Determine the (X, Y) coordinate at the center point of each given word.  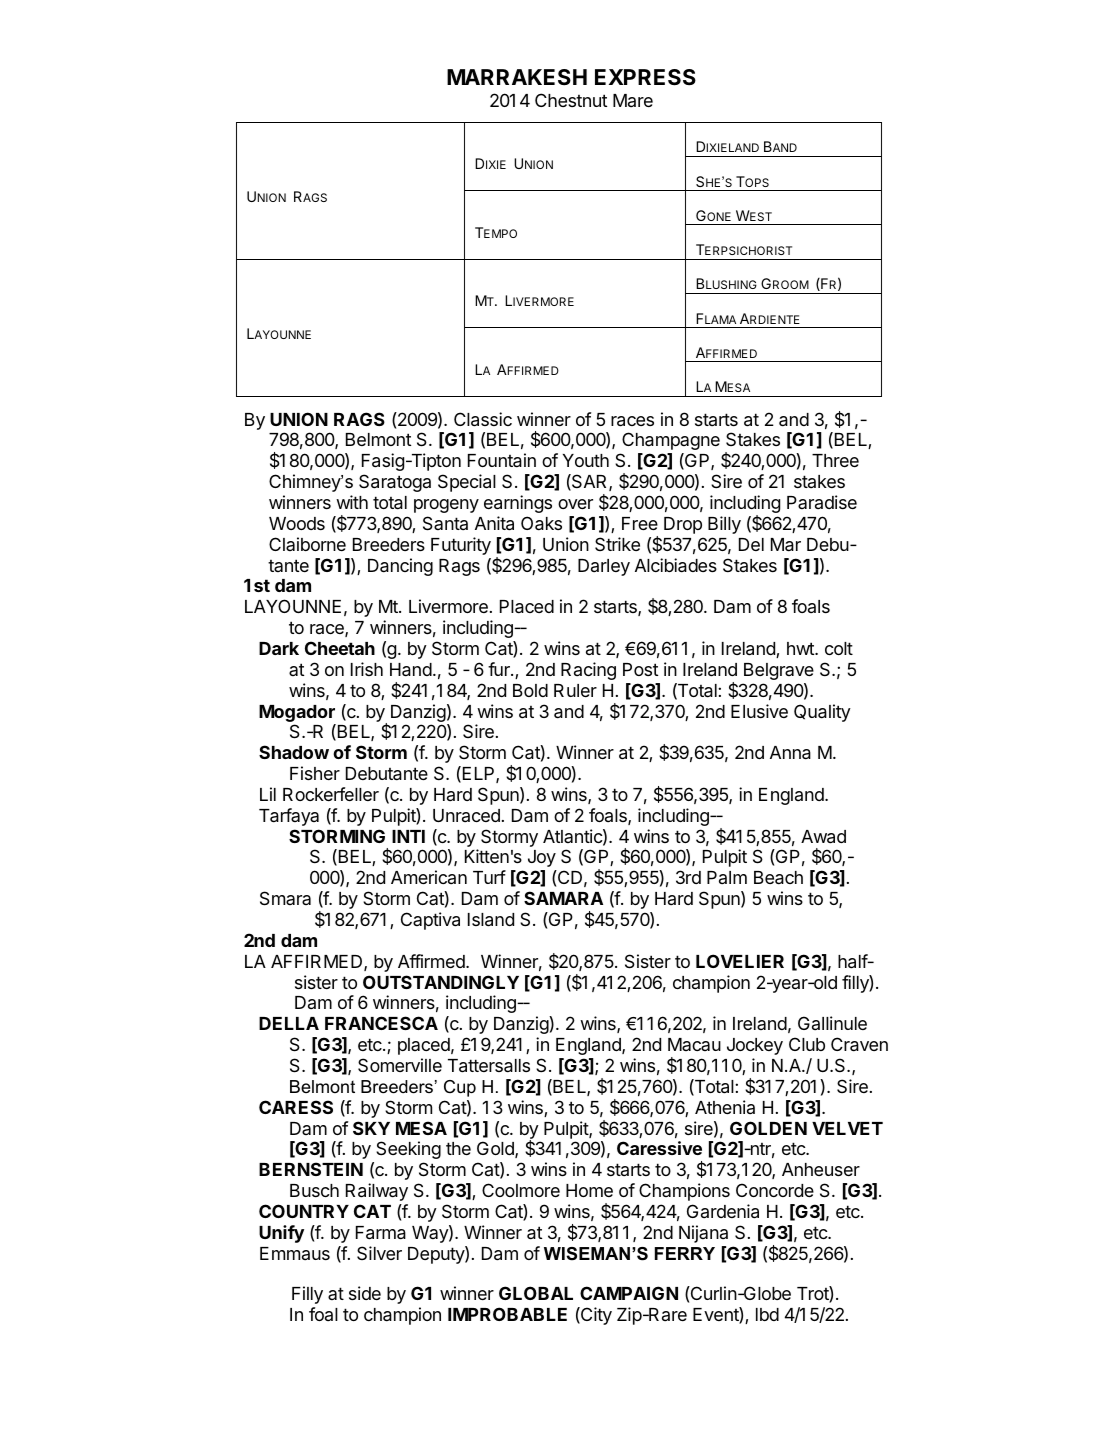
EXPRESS (645, 77)
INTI (408, 836)
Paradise (822, 502)
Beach (778, 878)
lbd (767, 1314)
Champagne (671, 441)
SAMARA (563, 898)
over (575, 504)
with (352, 502)
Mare (633, 100)
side (365, 1293)
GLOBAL (536, 1293)
